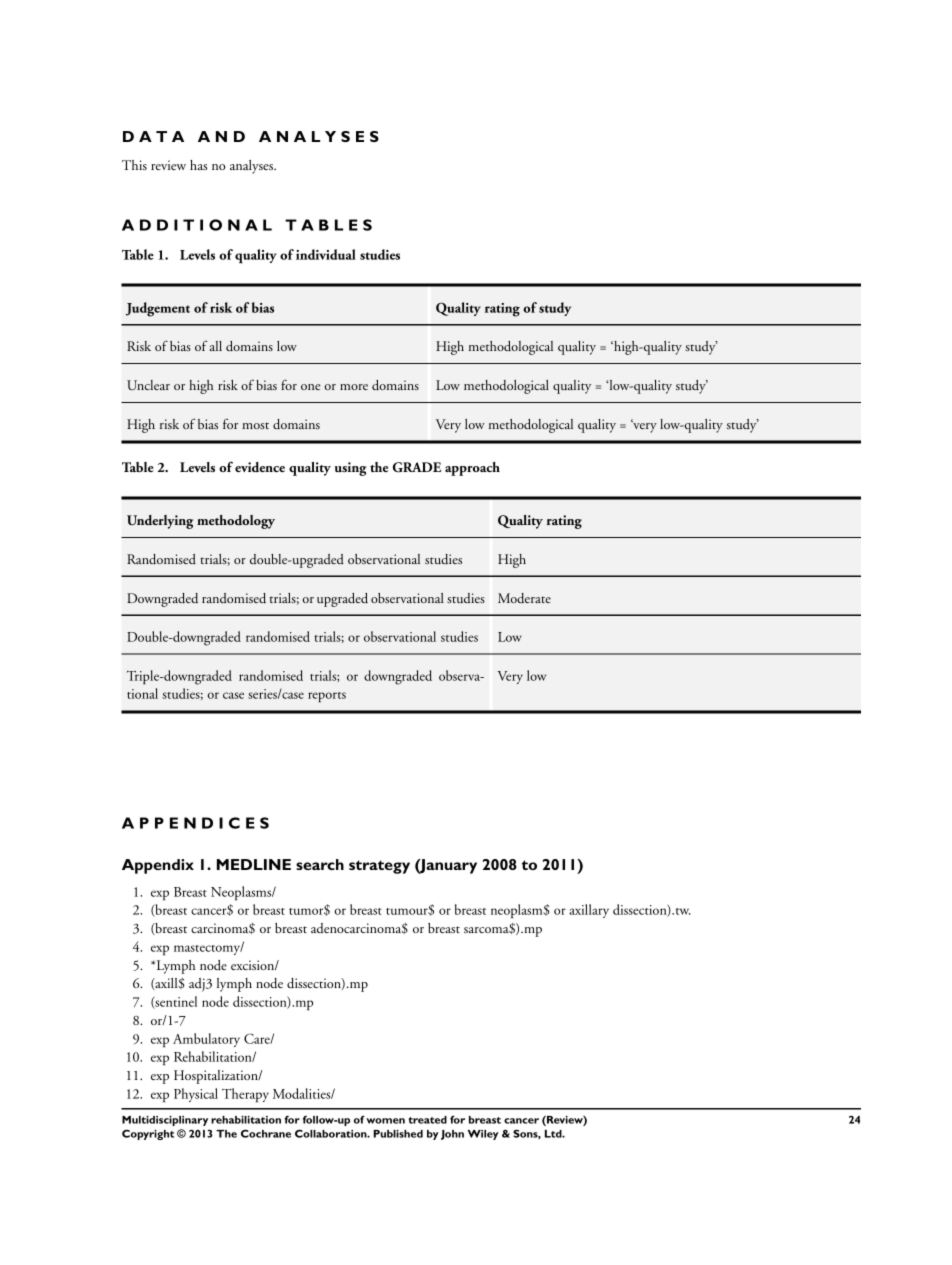  Describe the element at coordinates (198, 165) in the screenshot. I see `has` at that location.
